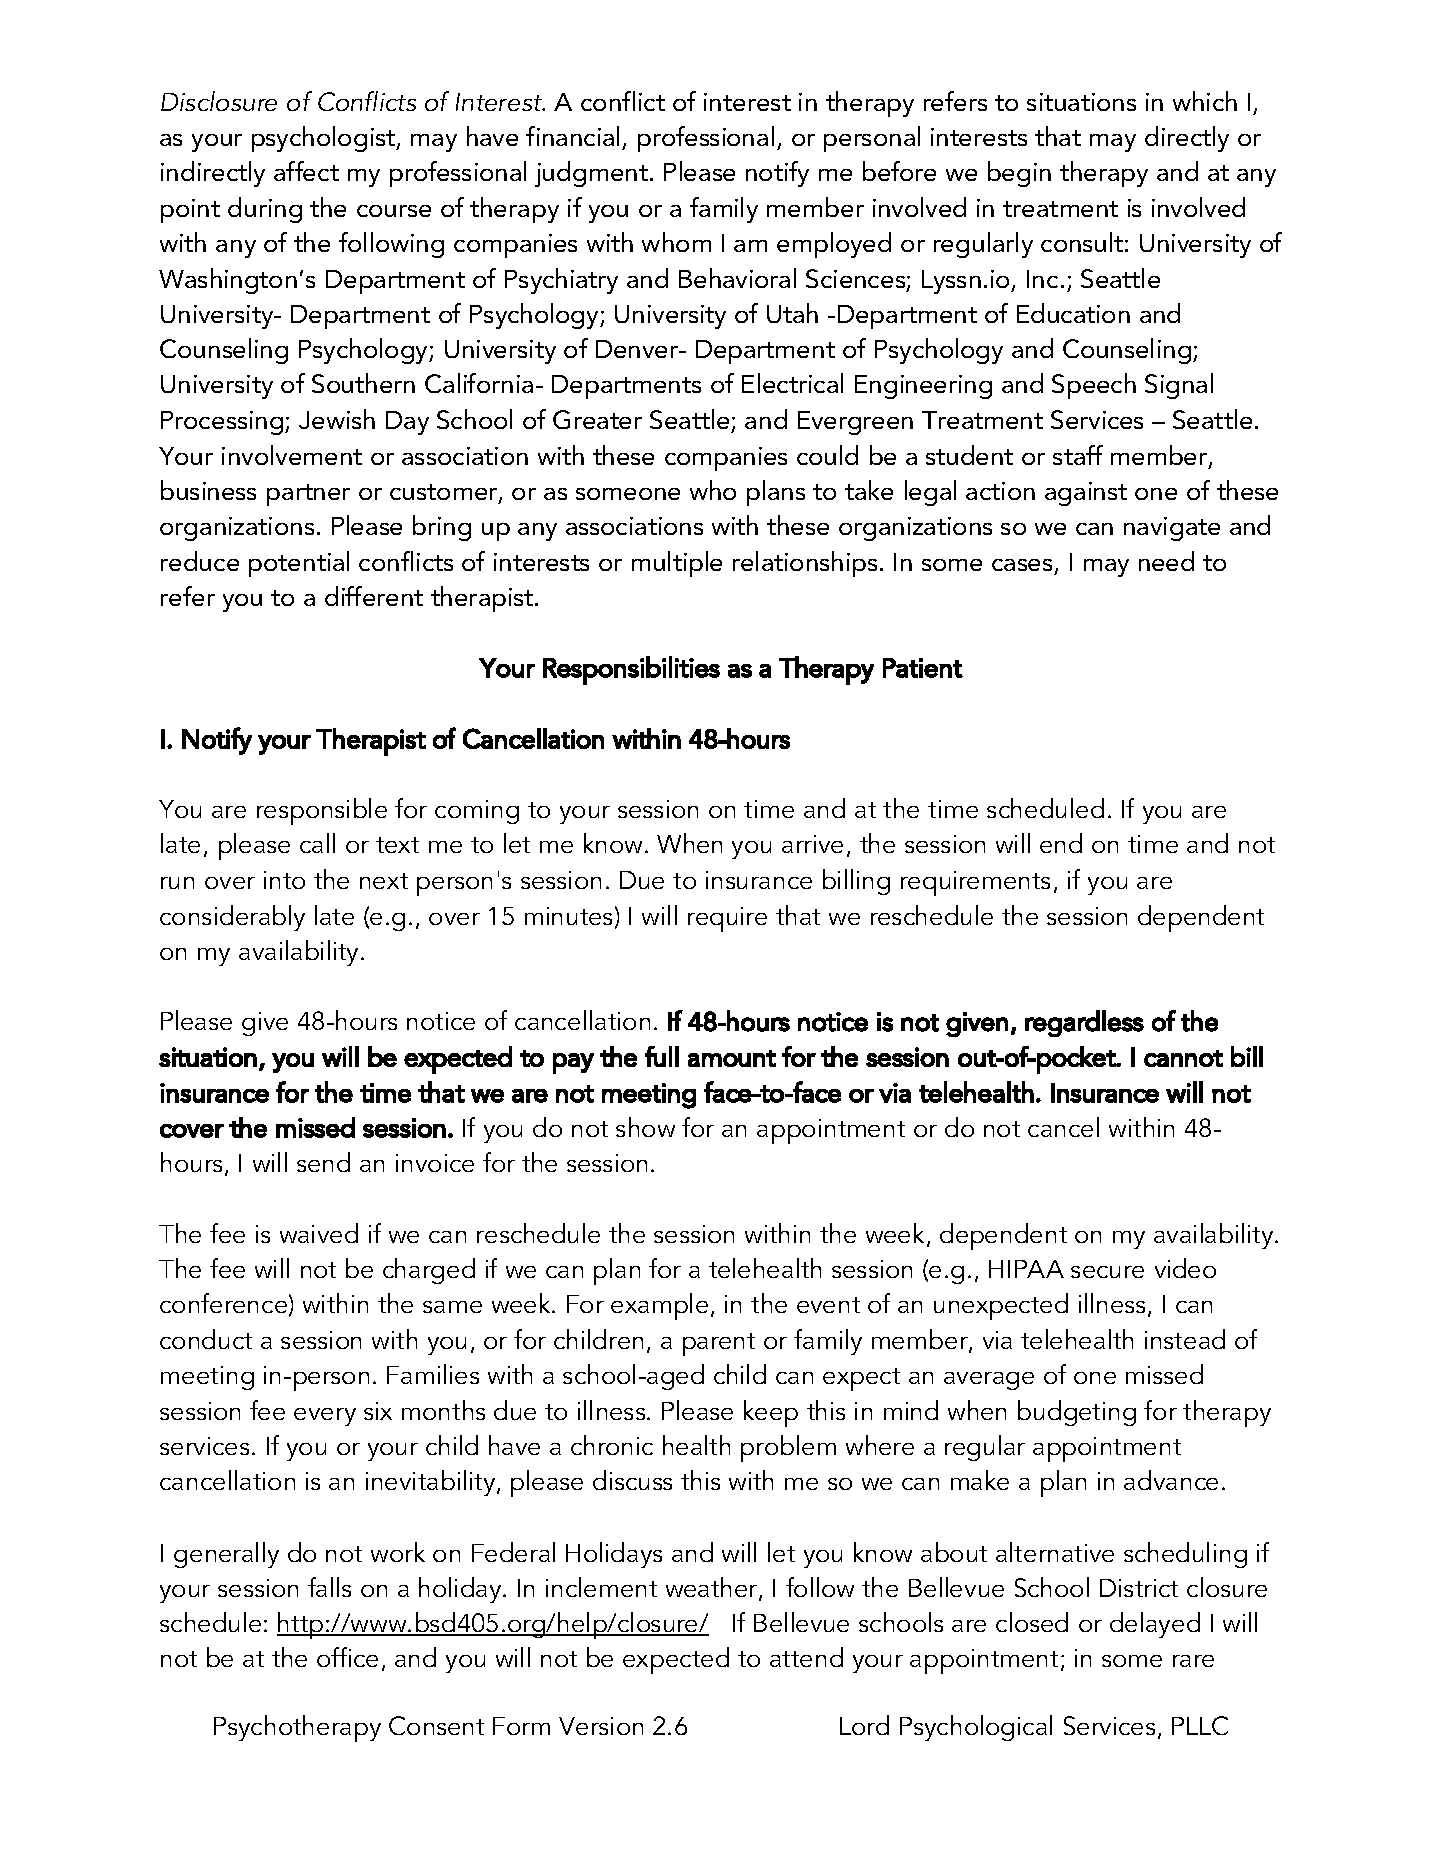 The height and width of the page is (1865, 1441). I want to click on office, so click(347, 1657).
